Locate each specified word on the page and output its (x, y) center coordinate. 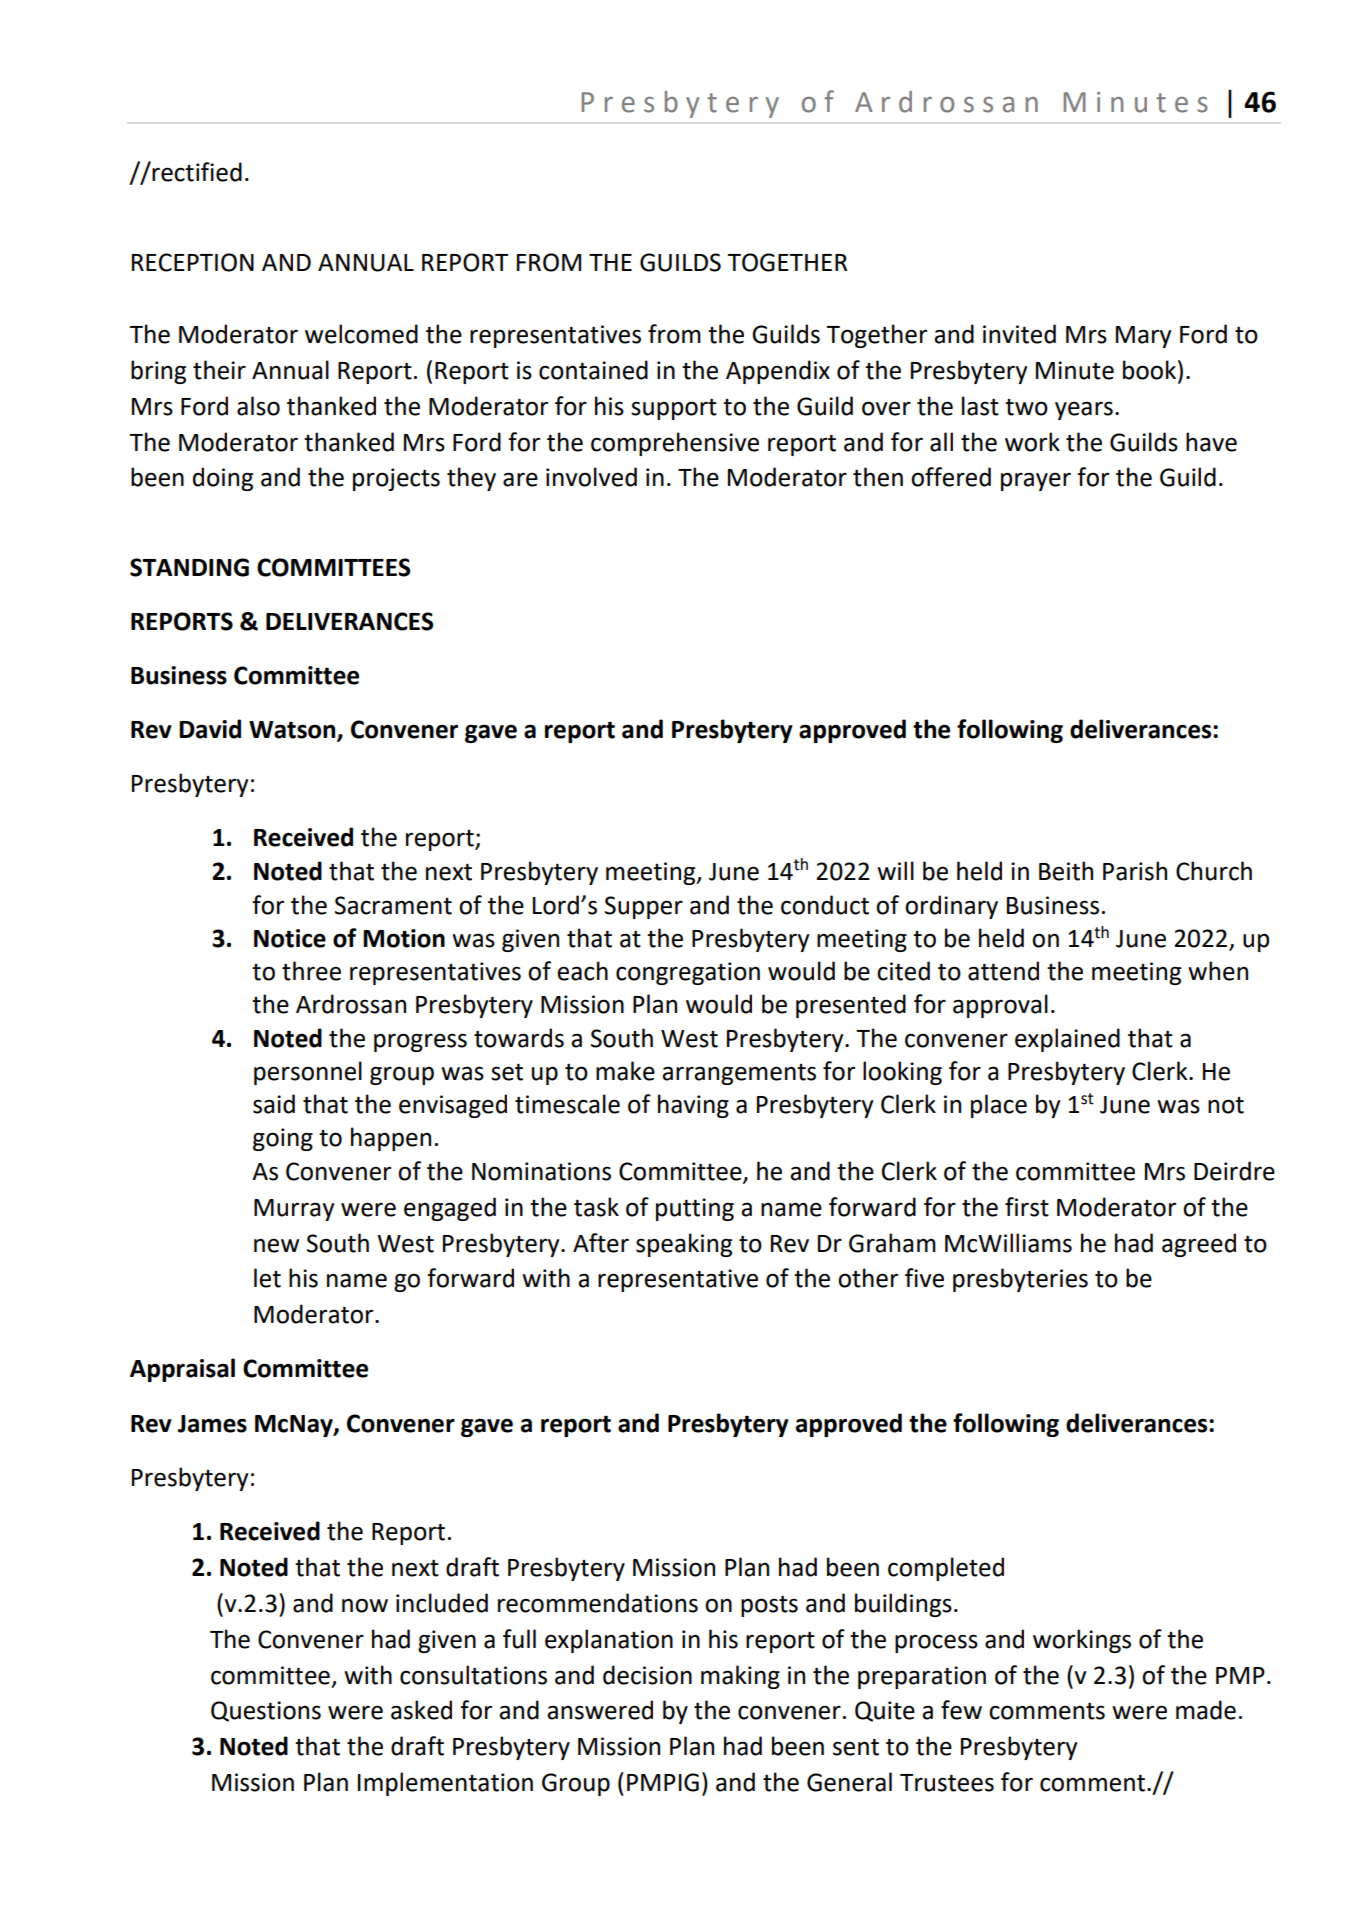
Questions (266, 1711)
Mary (1143, 337)
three (311, 971)
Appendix (778, 372)
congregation (688, 973)
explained (1067, 1040)
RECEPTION (193, 262)
